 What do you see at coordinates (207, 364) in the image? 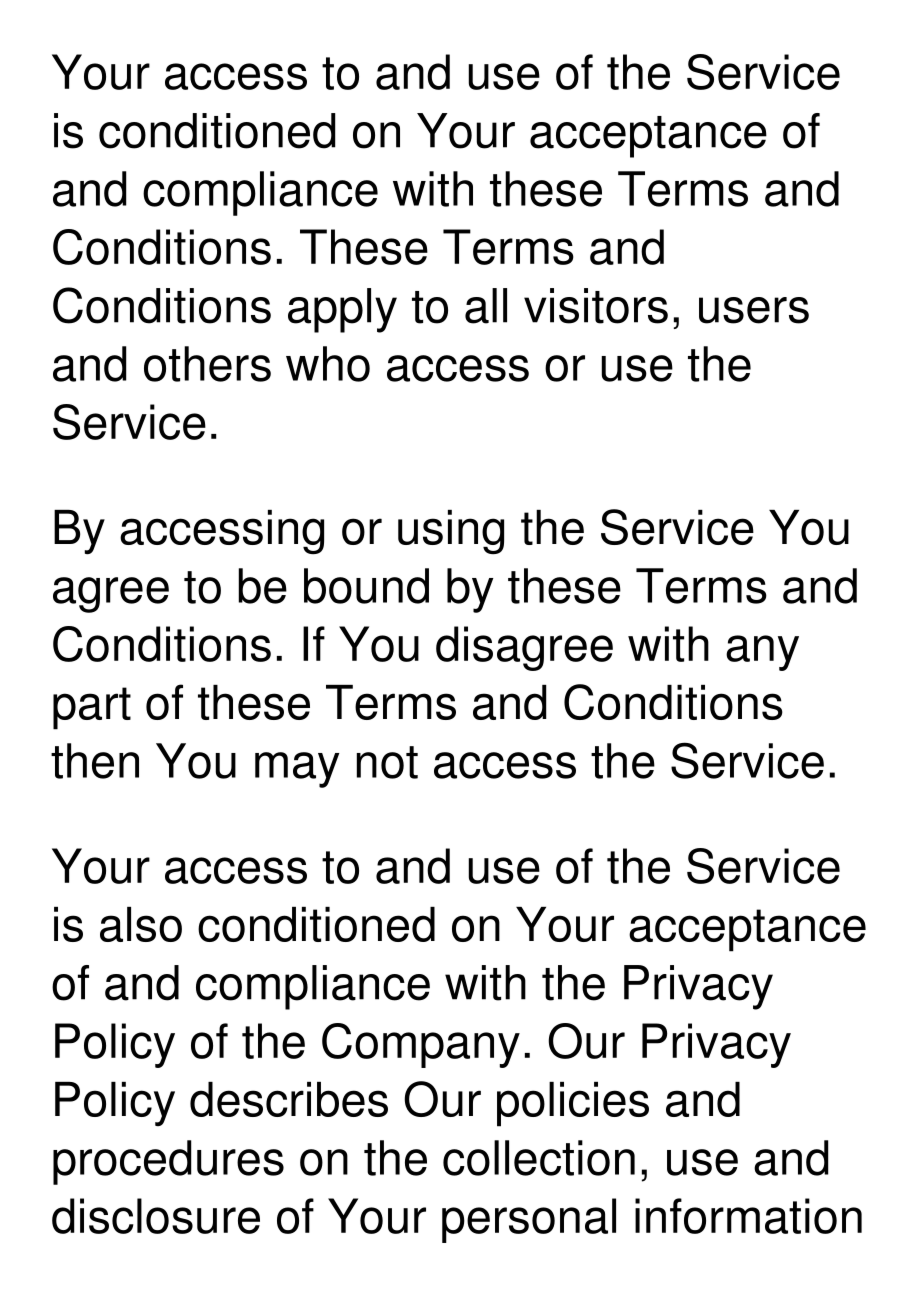
I see `others` at bounding box center [207, 364].
